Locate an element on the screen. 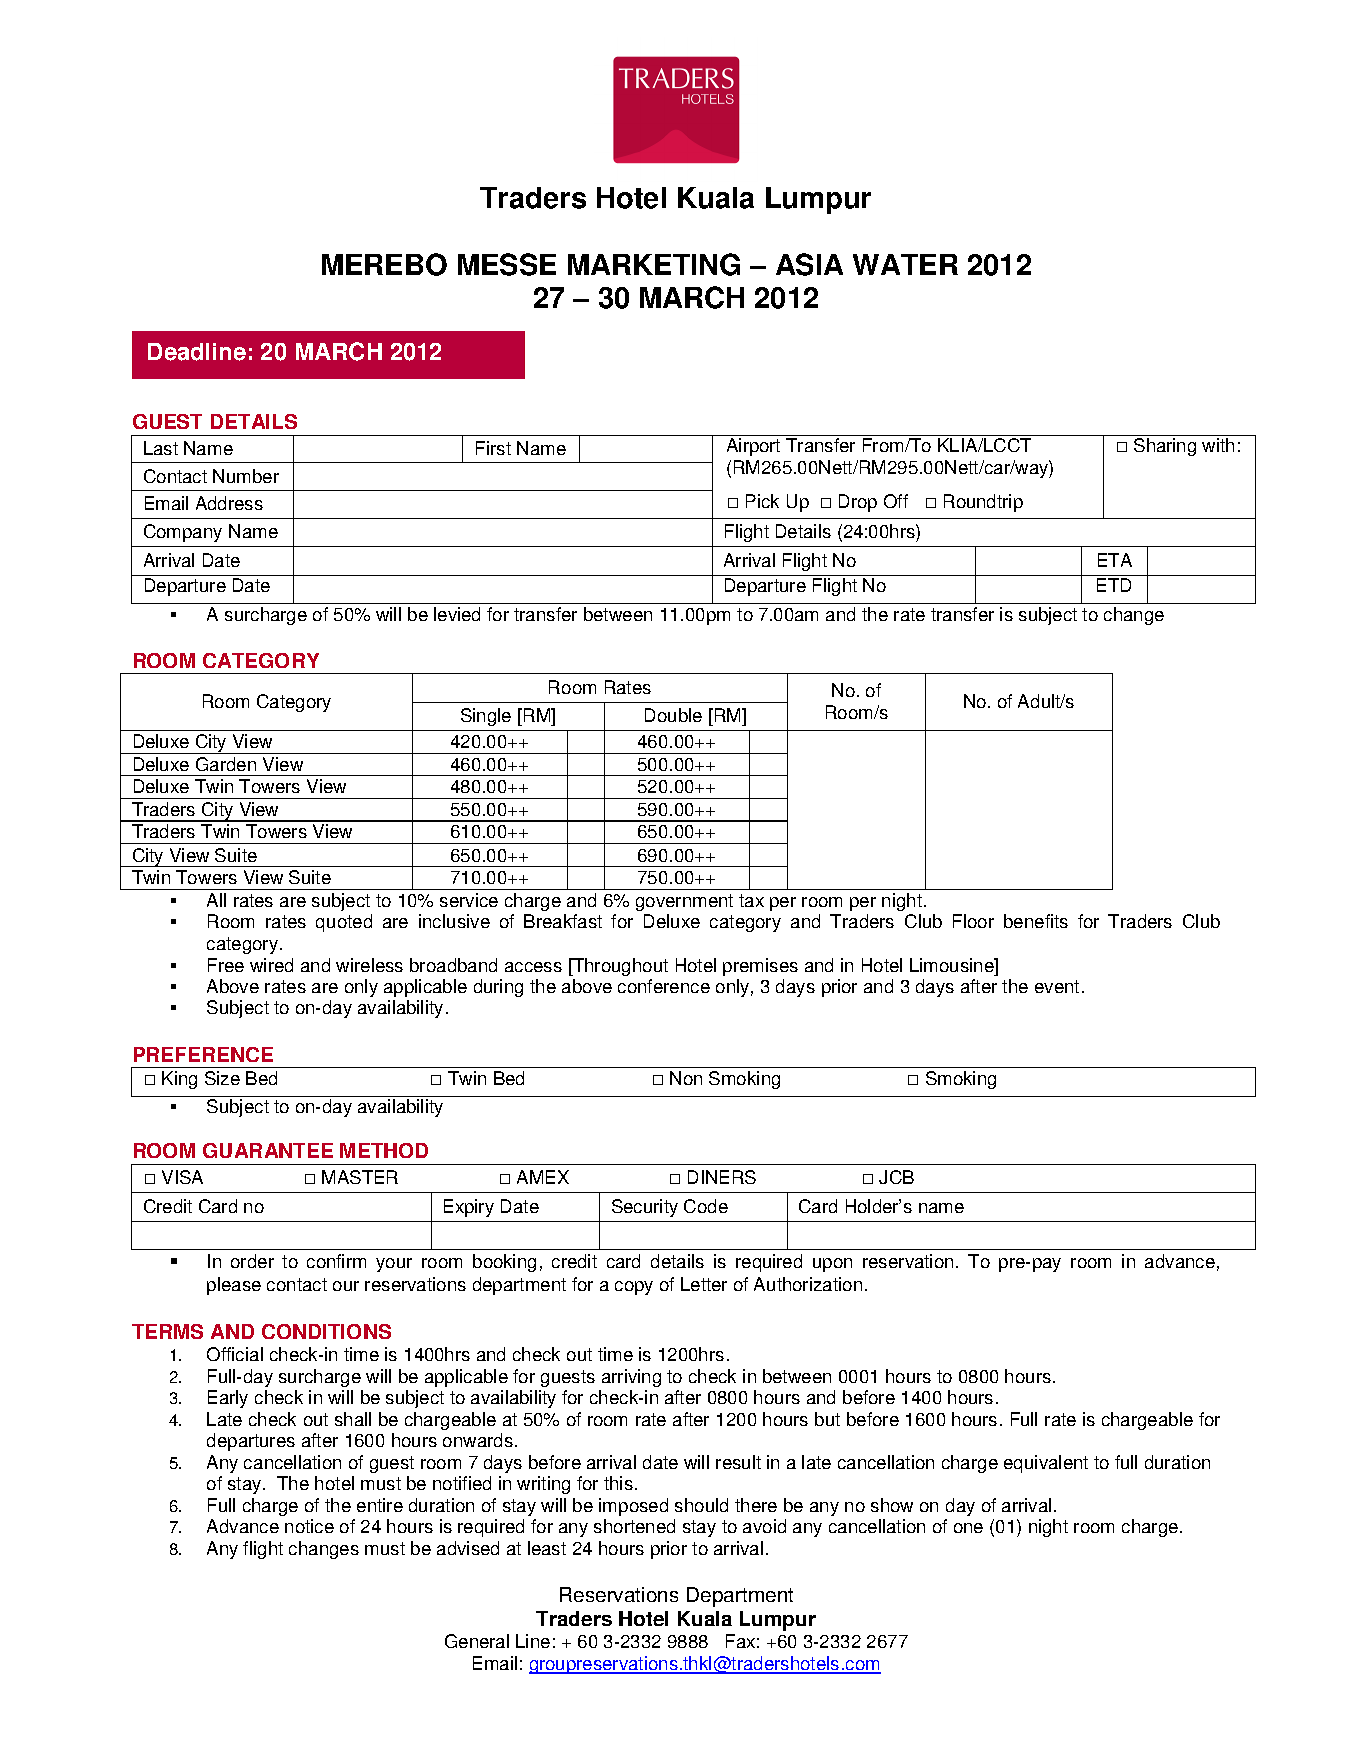  notice is located at coordinates (309, 1526).
